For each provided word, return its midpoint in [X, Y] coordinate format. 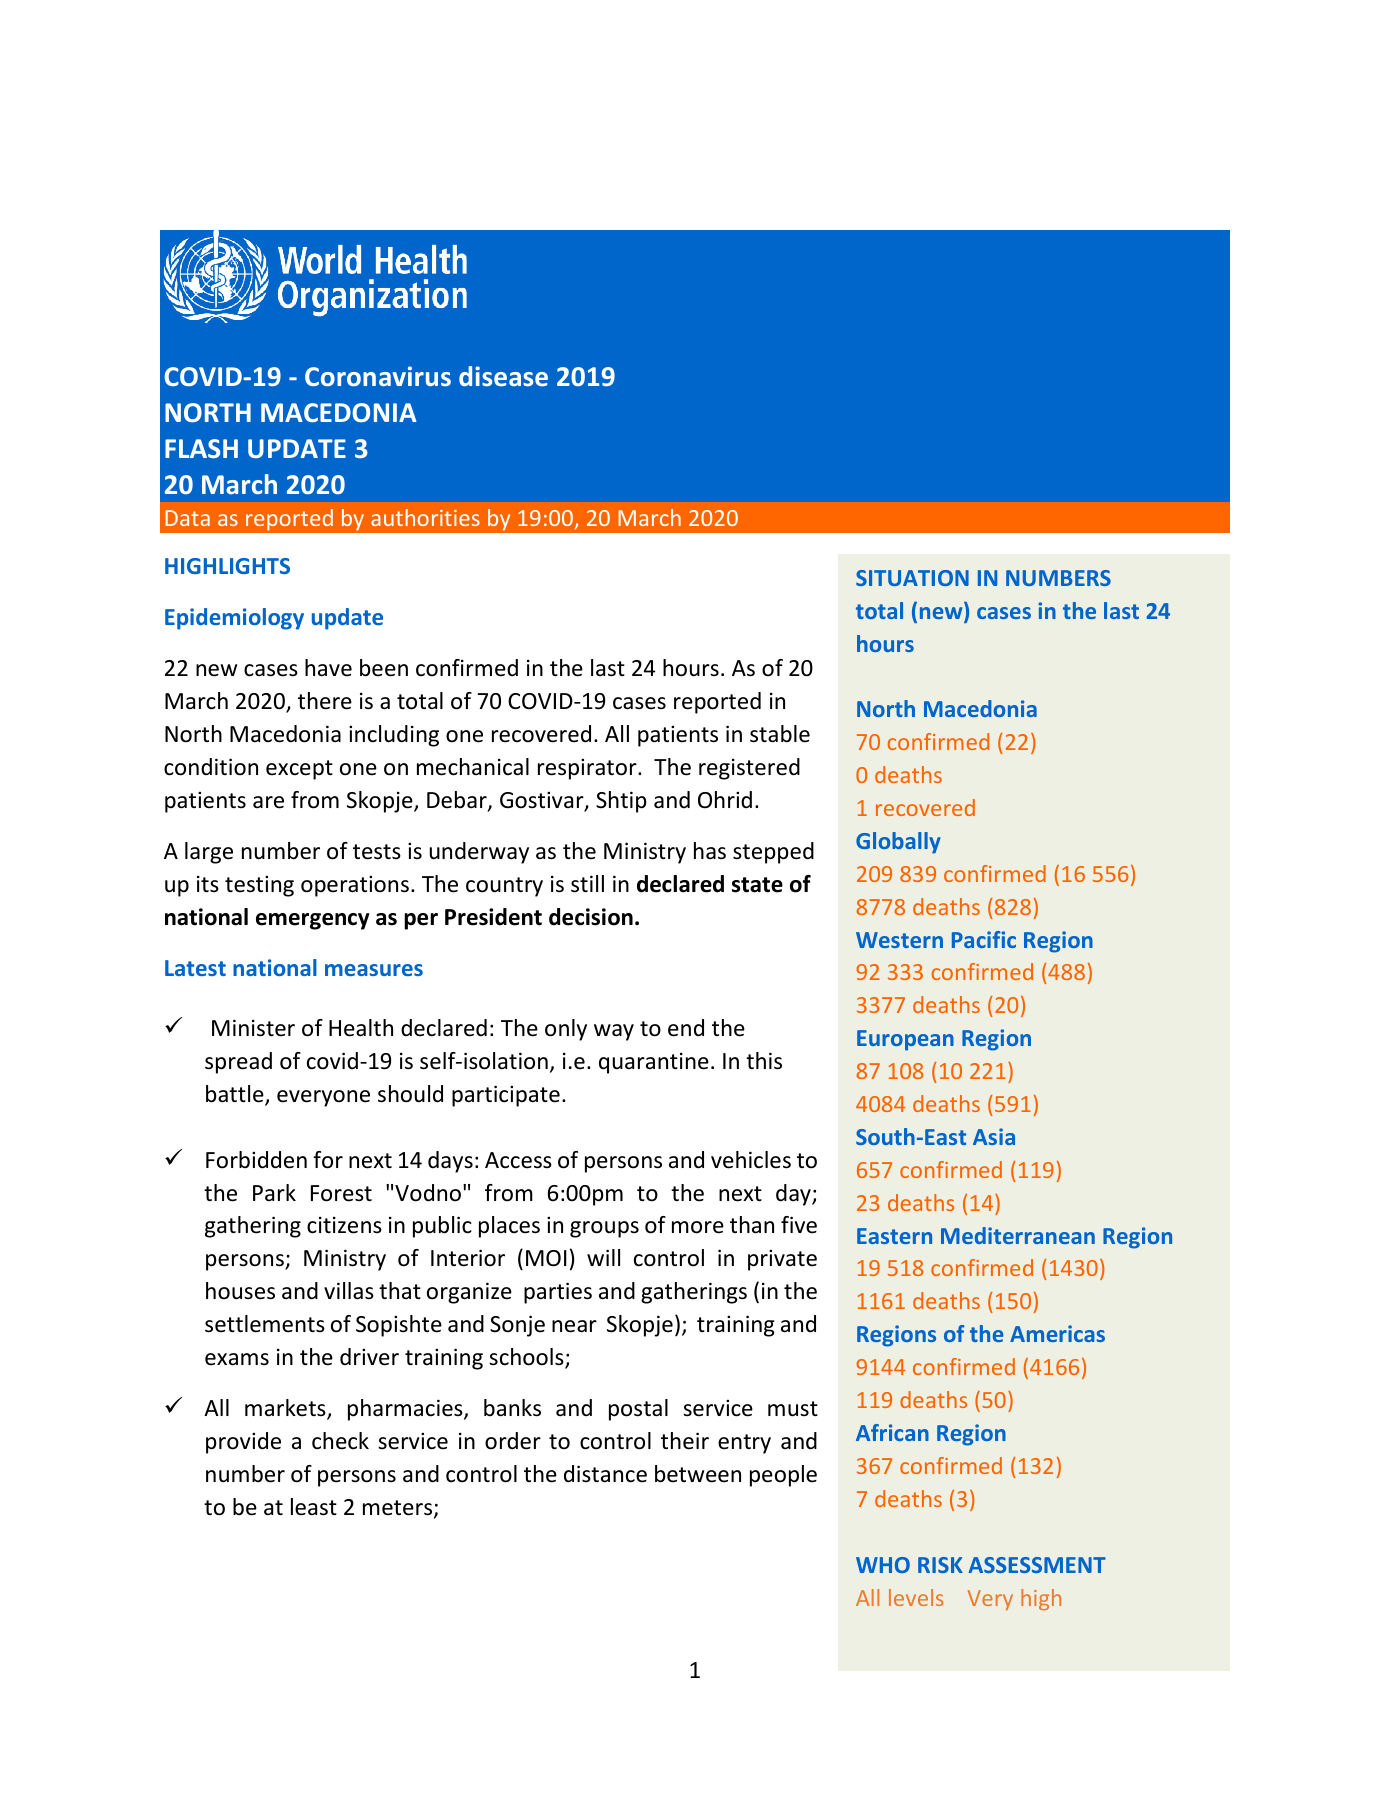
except [299, 770]
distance [605, 1474]
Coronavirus [378, 376]
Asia [994, 1136]
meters [399, 1509]
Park [274, 1192]
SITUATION [912, 578]
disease [503, 376]
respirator [588, 769]
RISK [940, 1565]
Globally [898, 843]
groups [604, 1229]
